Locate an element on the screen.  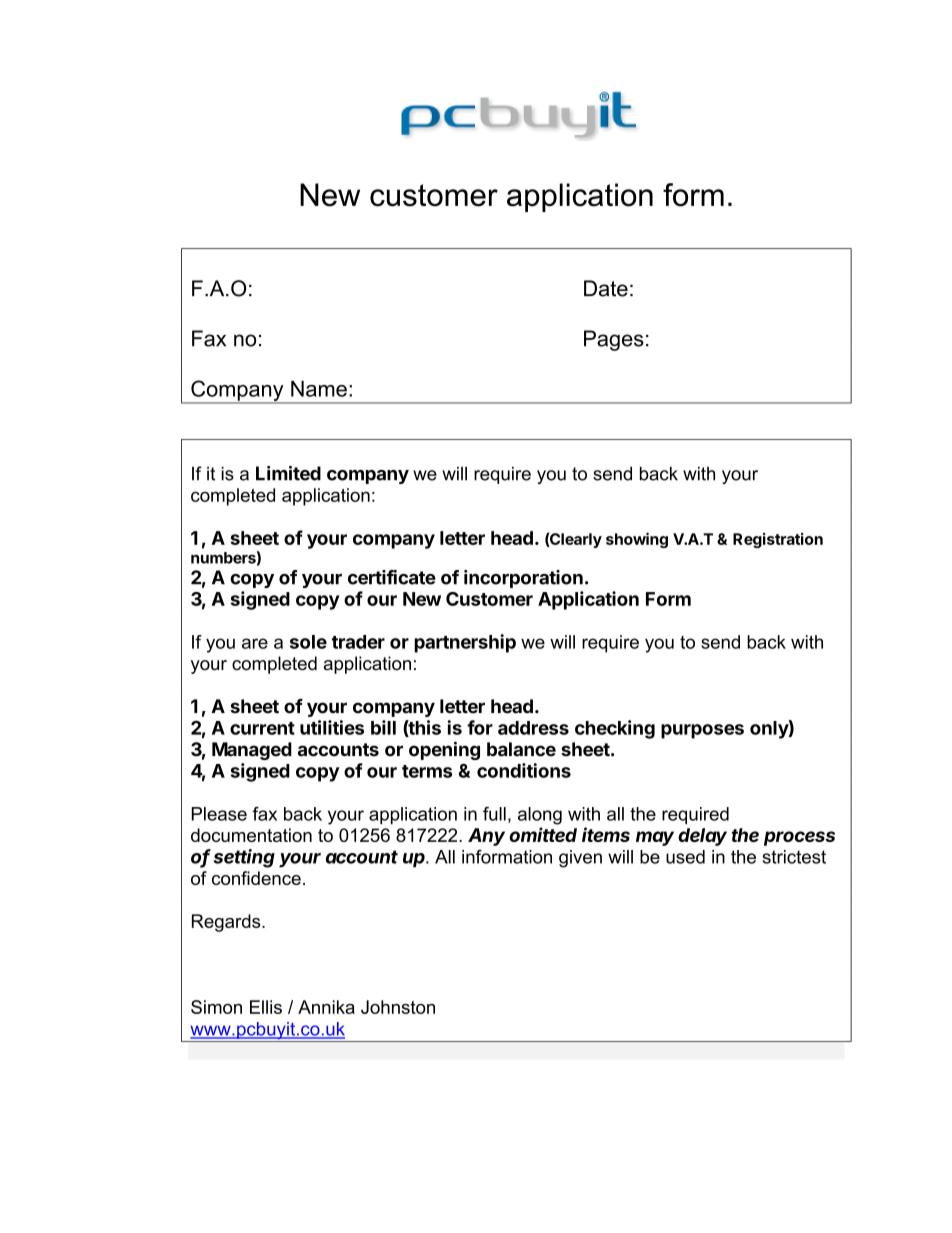
Limited is located at coordinates (288, 473).
